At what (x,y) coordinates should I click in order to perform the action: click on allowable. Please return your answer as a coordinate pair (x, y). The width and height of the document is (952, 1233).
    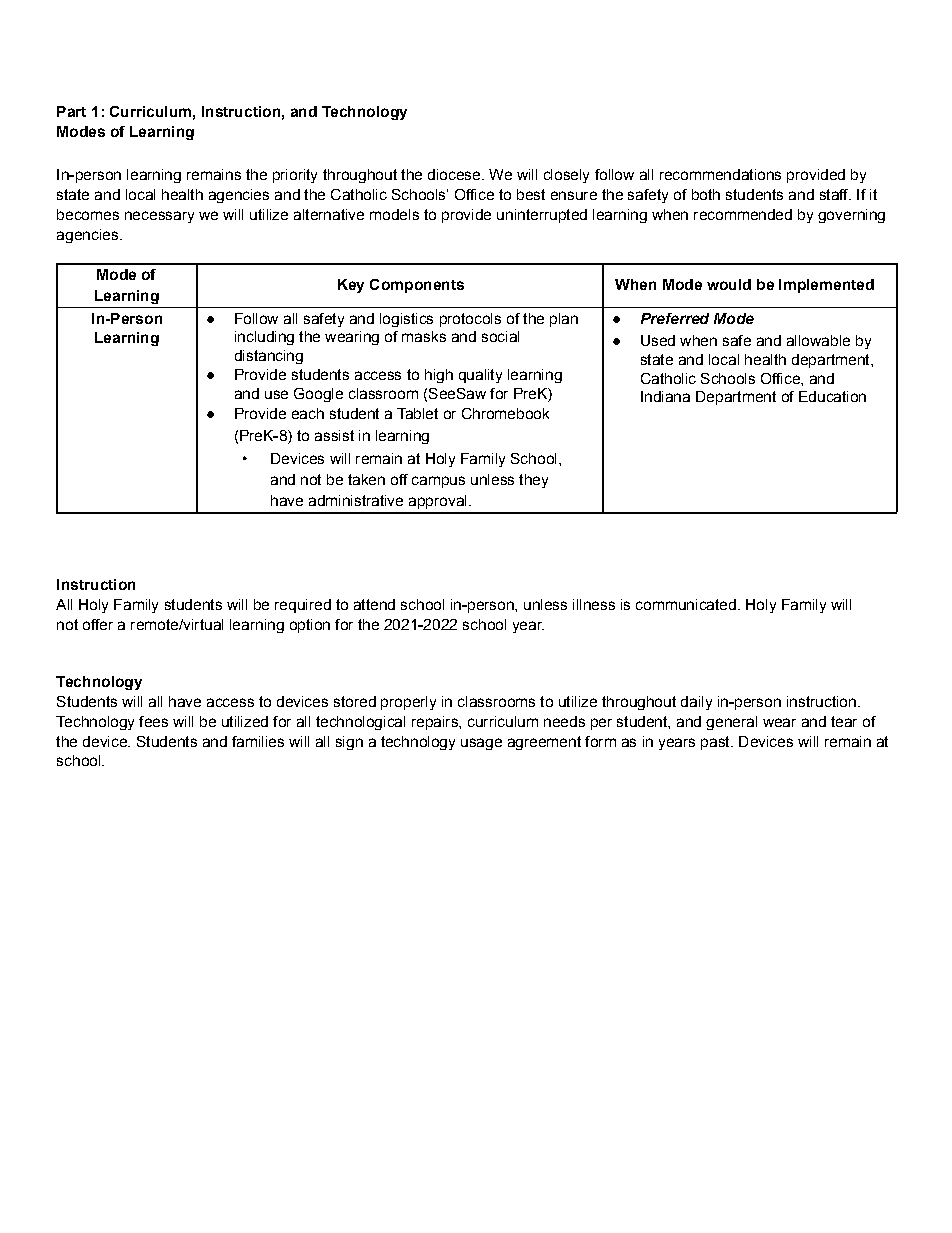
    Looking at the image, I should click on (818, 340).
